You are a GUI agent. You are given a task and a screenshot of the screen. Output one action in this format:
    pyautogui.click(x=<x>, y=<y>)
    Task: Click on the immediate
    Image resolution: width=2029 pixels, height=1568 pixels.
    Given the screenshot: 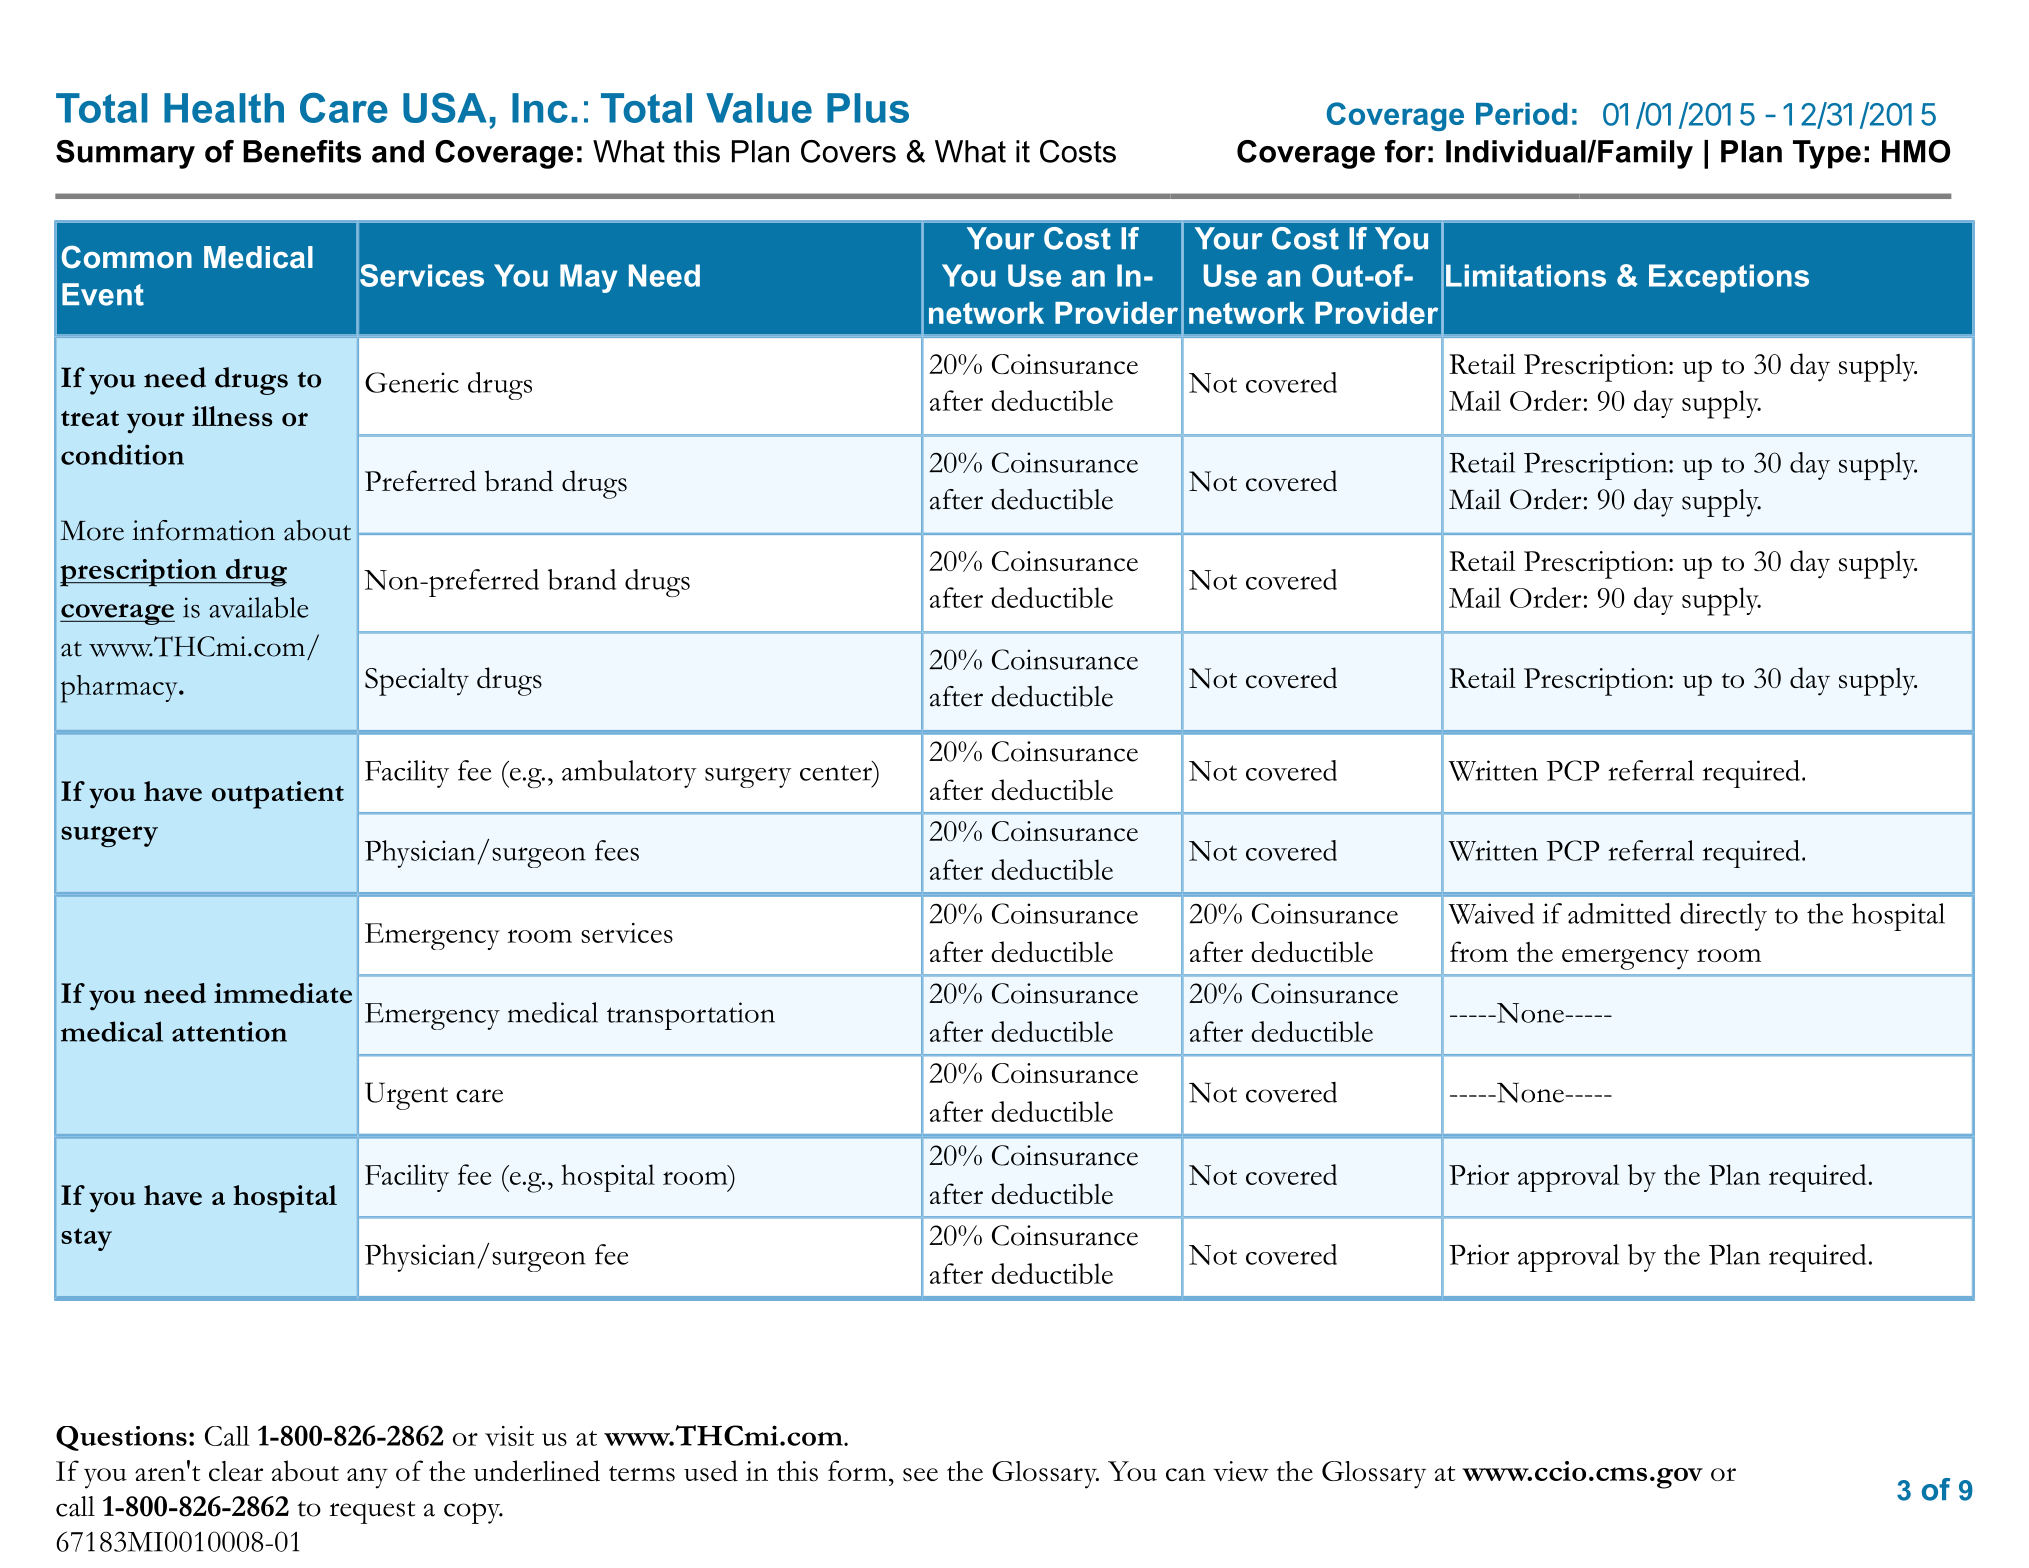 What is the action you would take?
    pyautogui.click(x=283, y=993)
